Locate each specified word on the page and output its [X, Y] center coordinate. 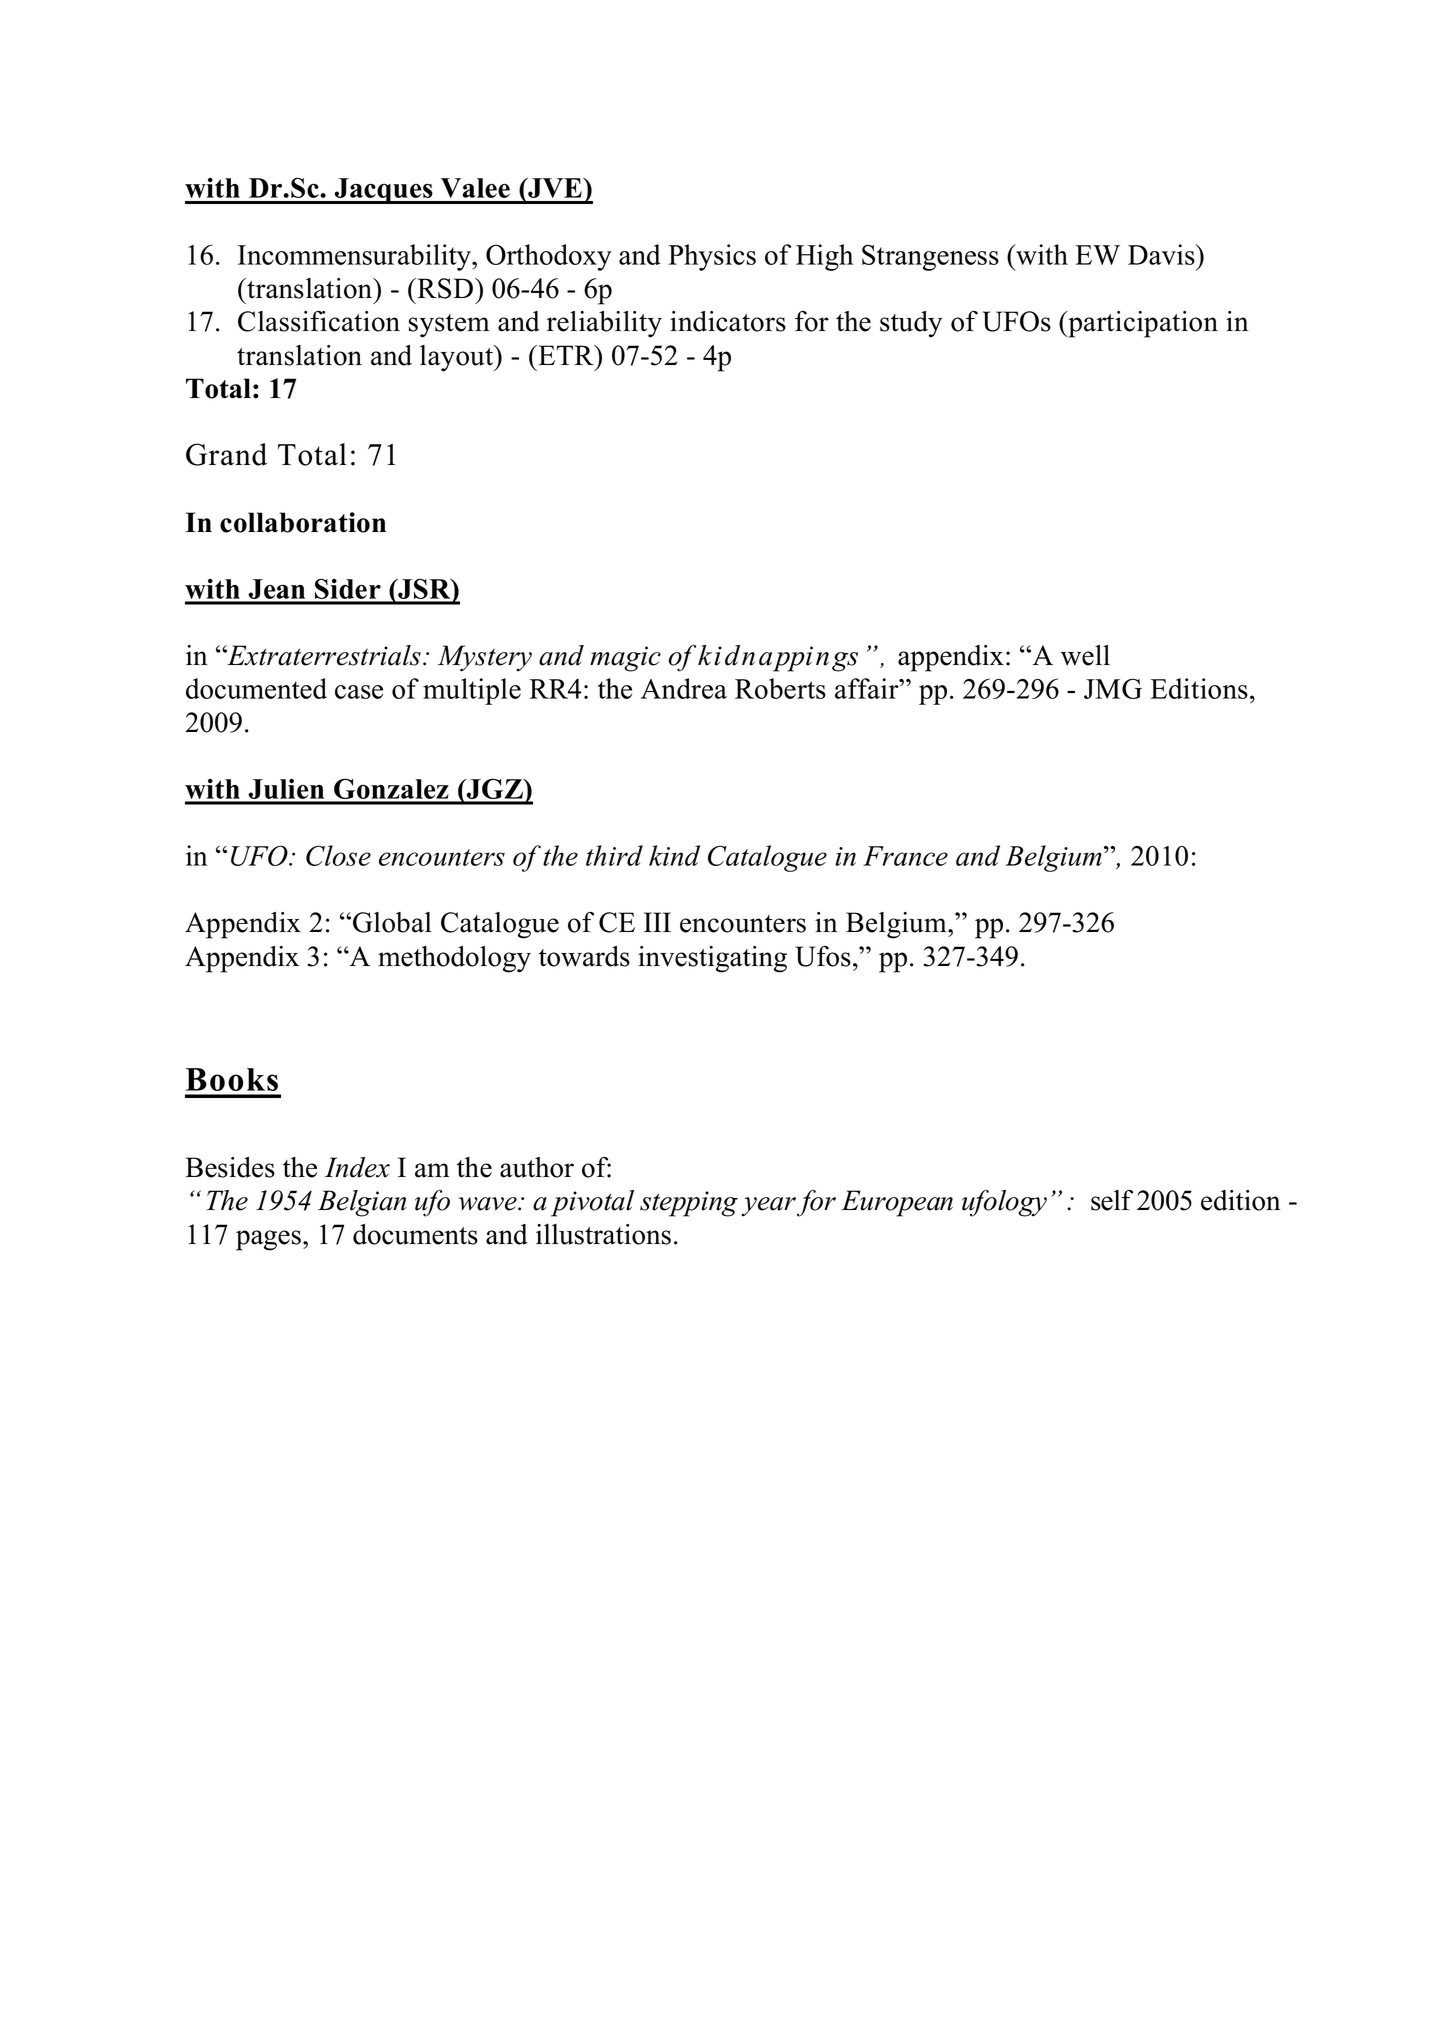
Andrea [684, 688]
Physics [712, 257]
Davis [1162, 254]
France [905, 856]
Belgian [362, 1203]
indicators [728, 321]
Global [392, 922]
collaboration [303, 522]
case [359, 692]
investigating [712, 959]
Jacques [384, 191]
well [1085, 655]
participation [1142, 324]
